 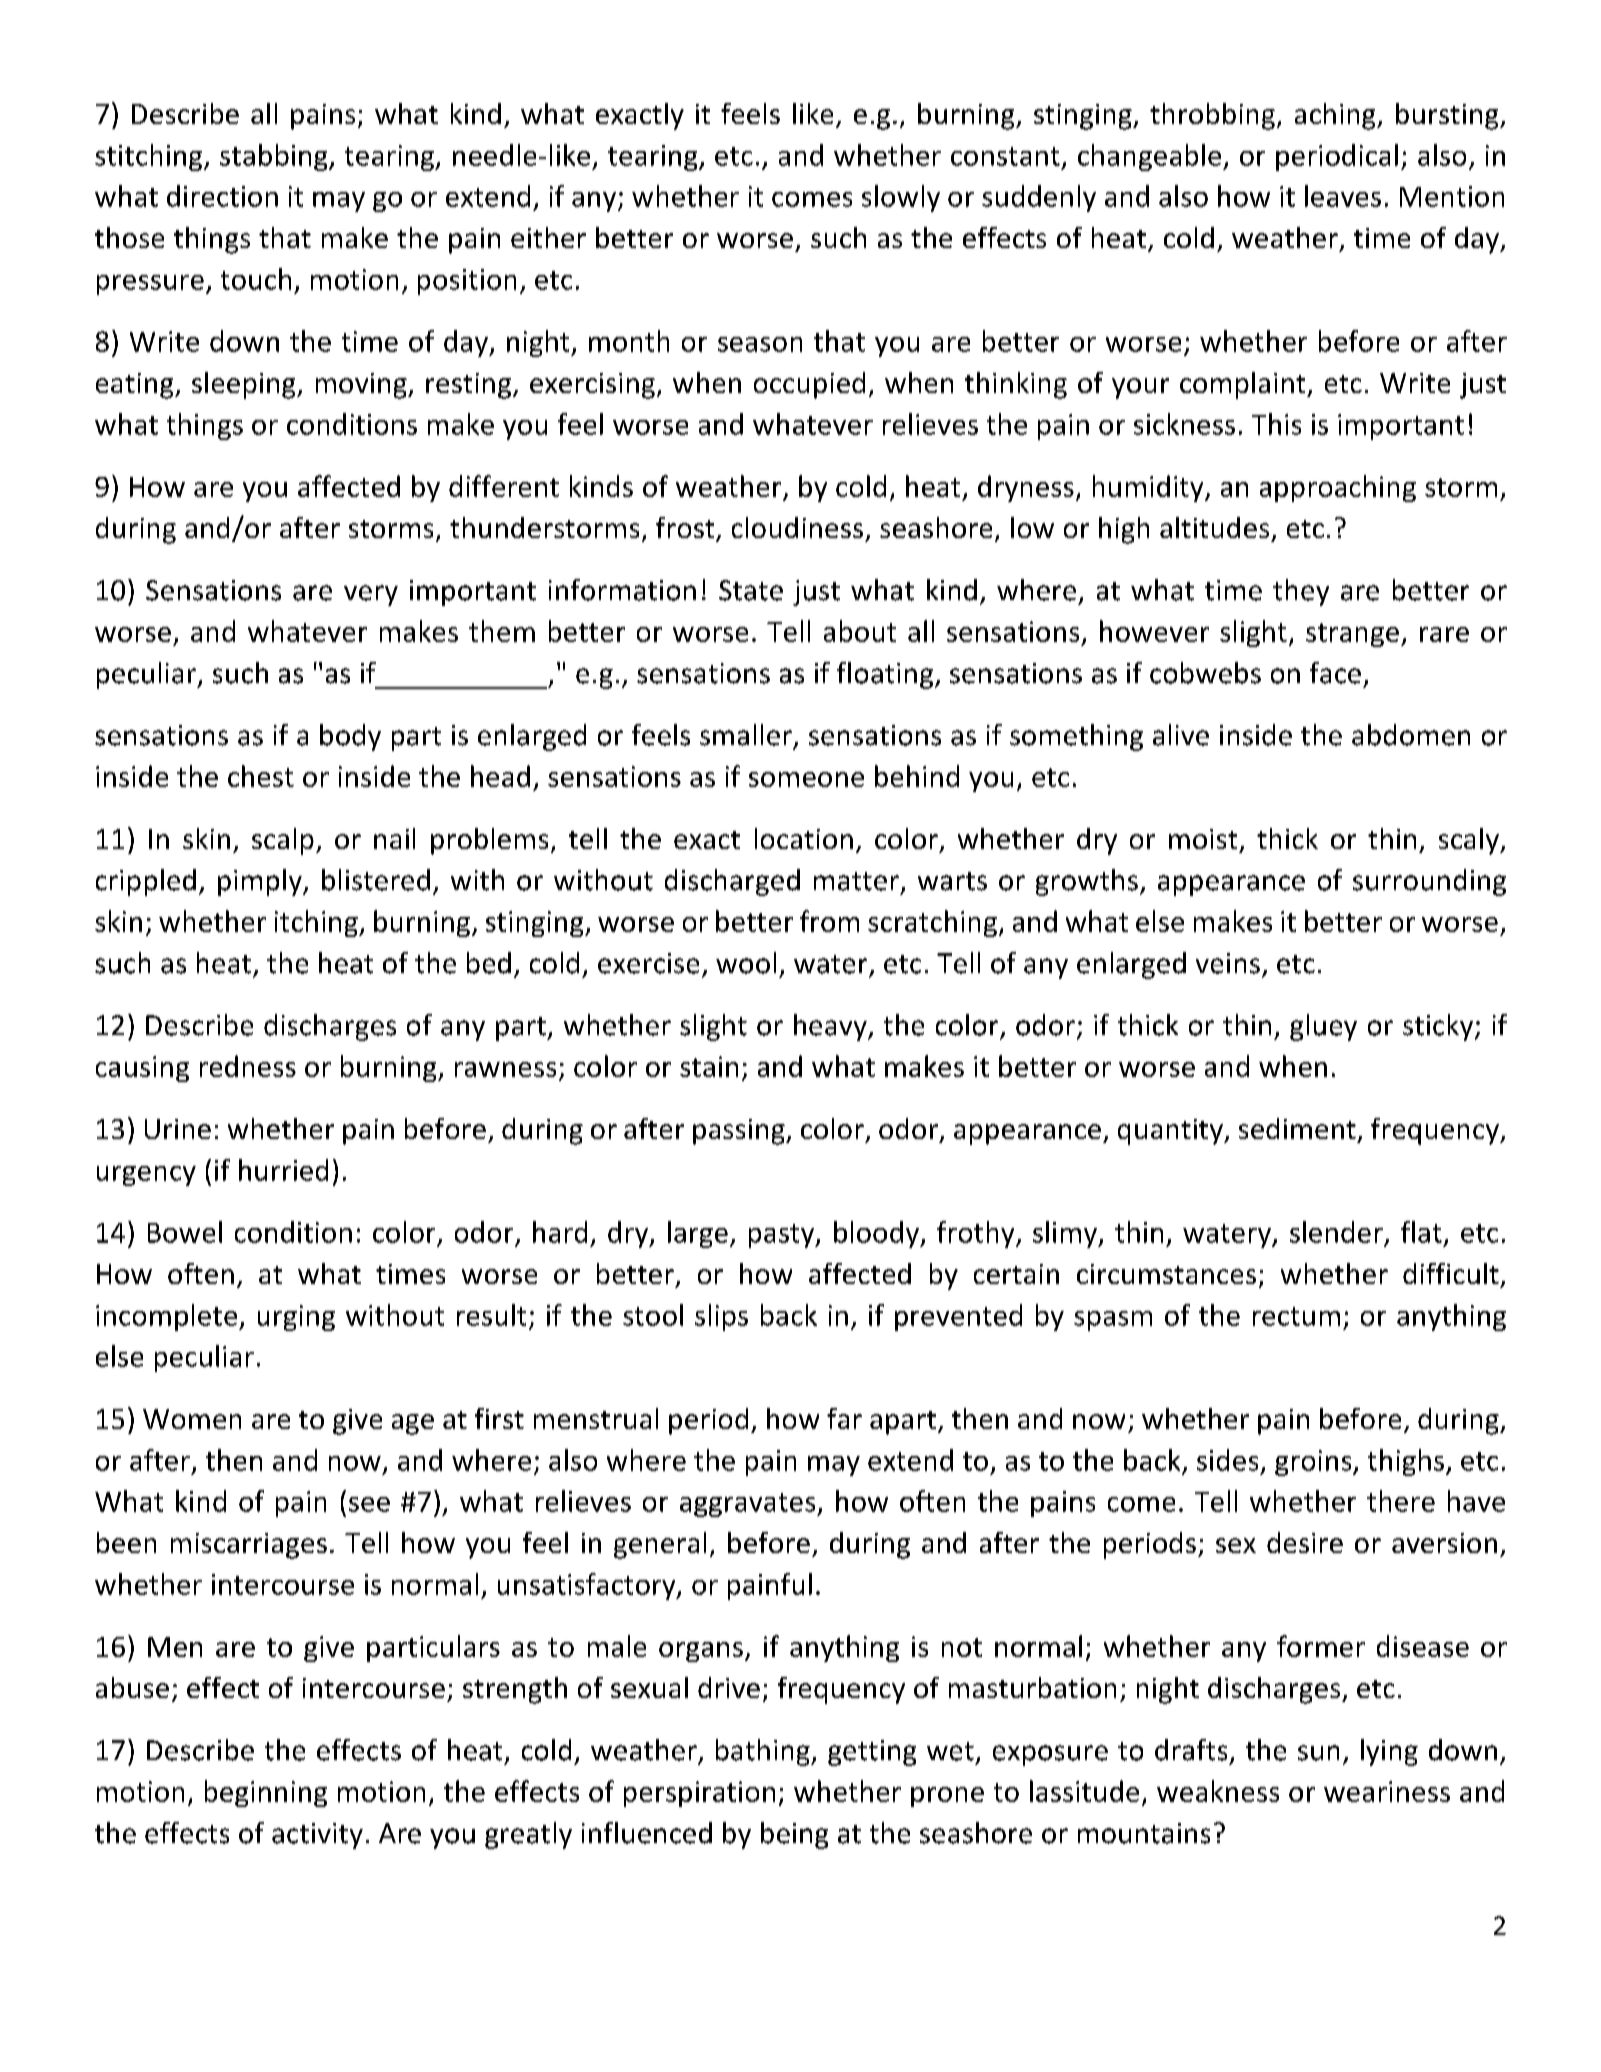 What do you see at coordinates (746, 963) in the screenshot?
I see `wool` at bounding box center [746, 963].
